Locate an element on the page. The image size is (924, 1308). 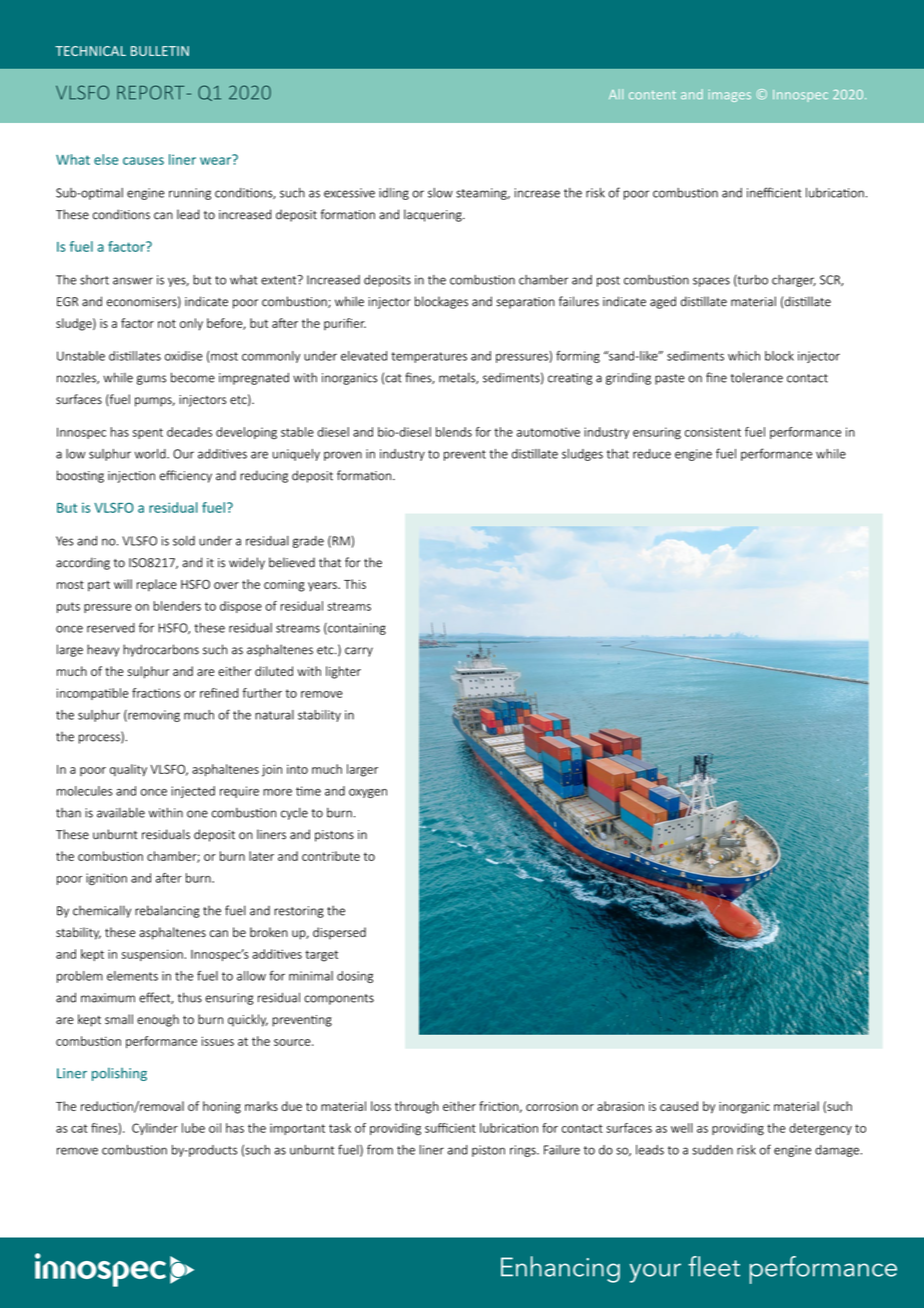
blenders is located at coordinates (177, 606).
